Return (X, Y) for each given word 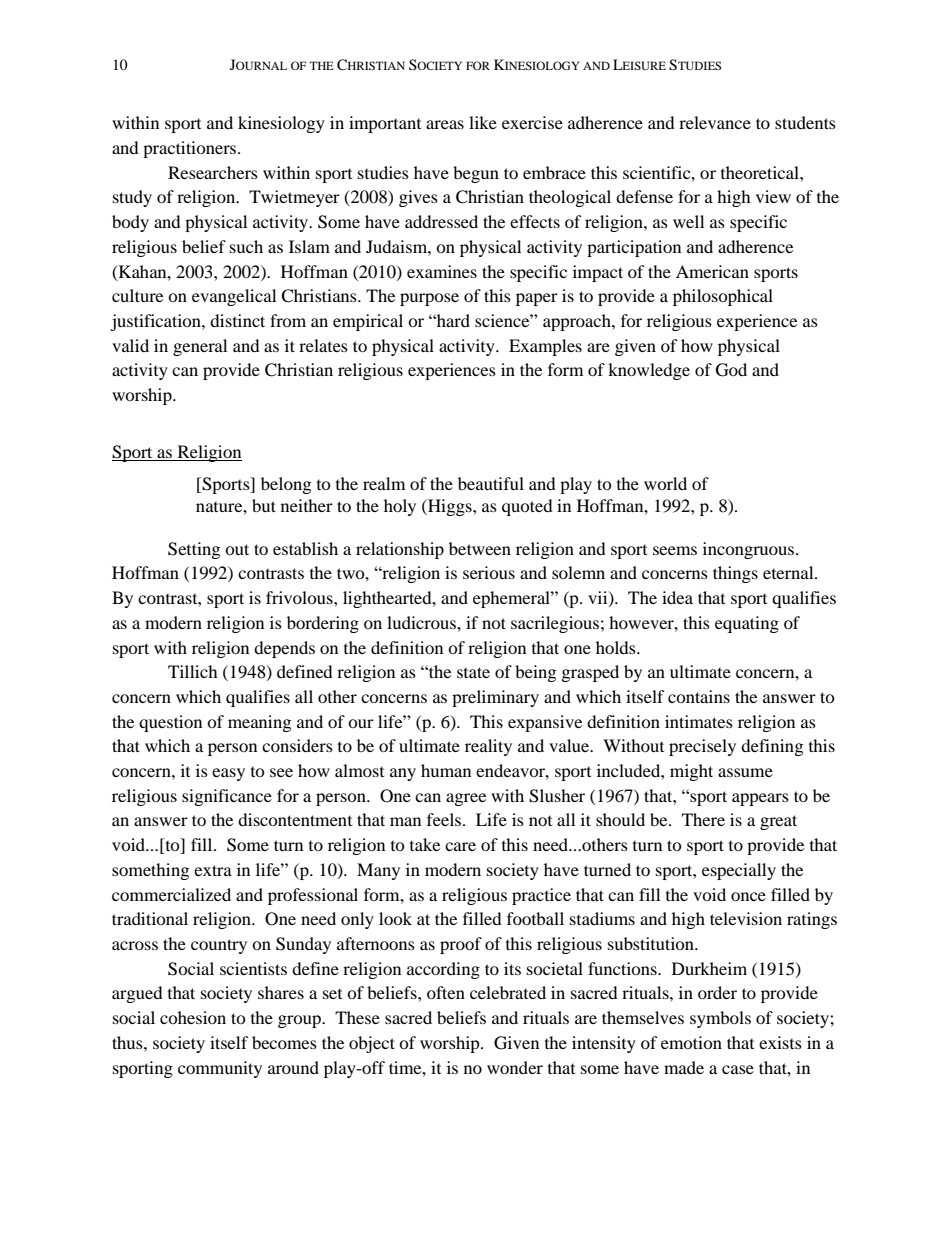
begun (476, 174)
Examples (545, 347)
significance (227, 797)
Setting (194, 550)
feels (445, 819)
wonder (515, 1067)
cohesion (193, 1017)
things (735, 574)
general (200, 347)
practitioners (191, 149)
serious (489, 572)
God (731, 370)
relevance (715, 122)
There (703, 819)
